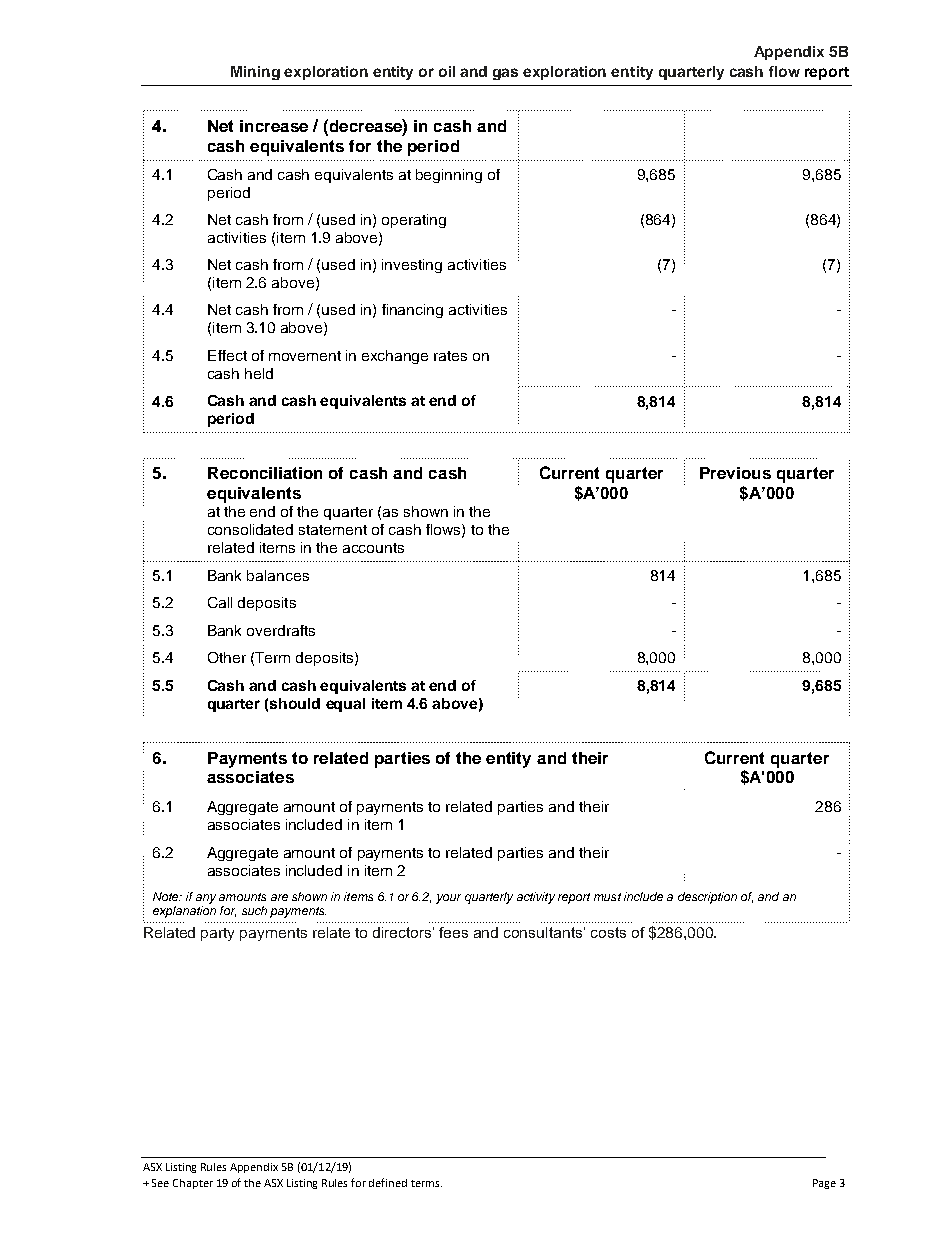 The width and height of the document is (952, 1233). Describe the element at coordinates (450, 356) in the document. I see `rates` at that location.
